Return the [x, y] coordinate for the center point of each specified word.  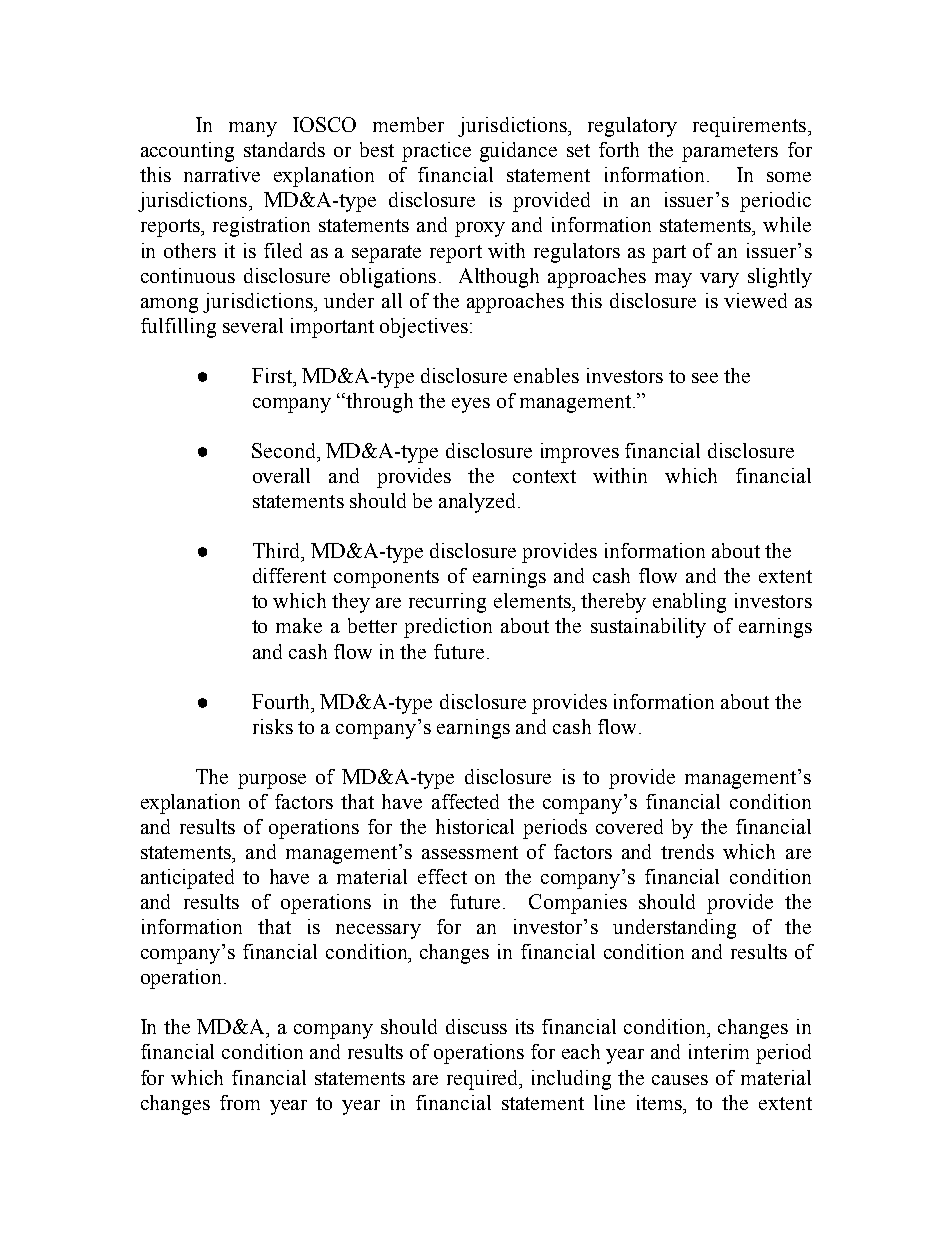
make [299, 625]
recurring [447, 603]
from [240, 1102]
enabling [689, 603]
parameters [730, 153]
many [253, 129]
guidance [518, 152]
